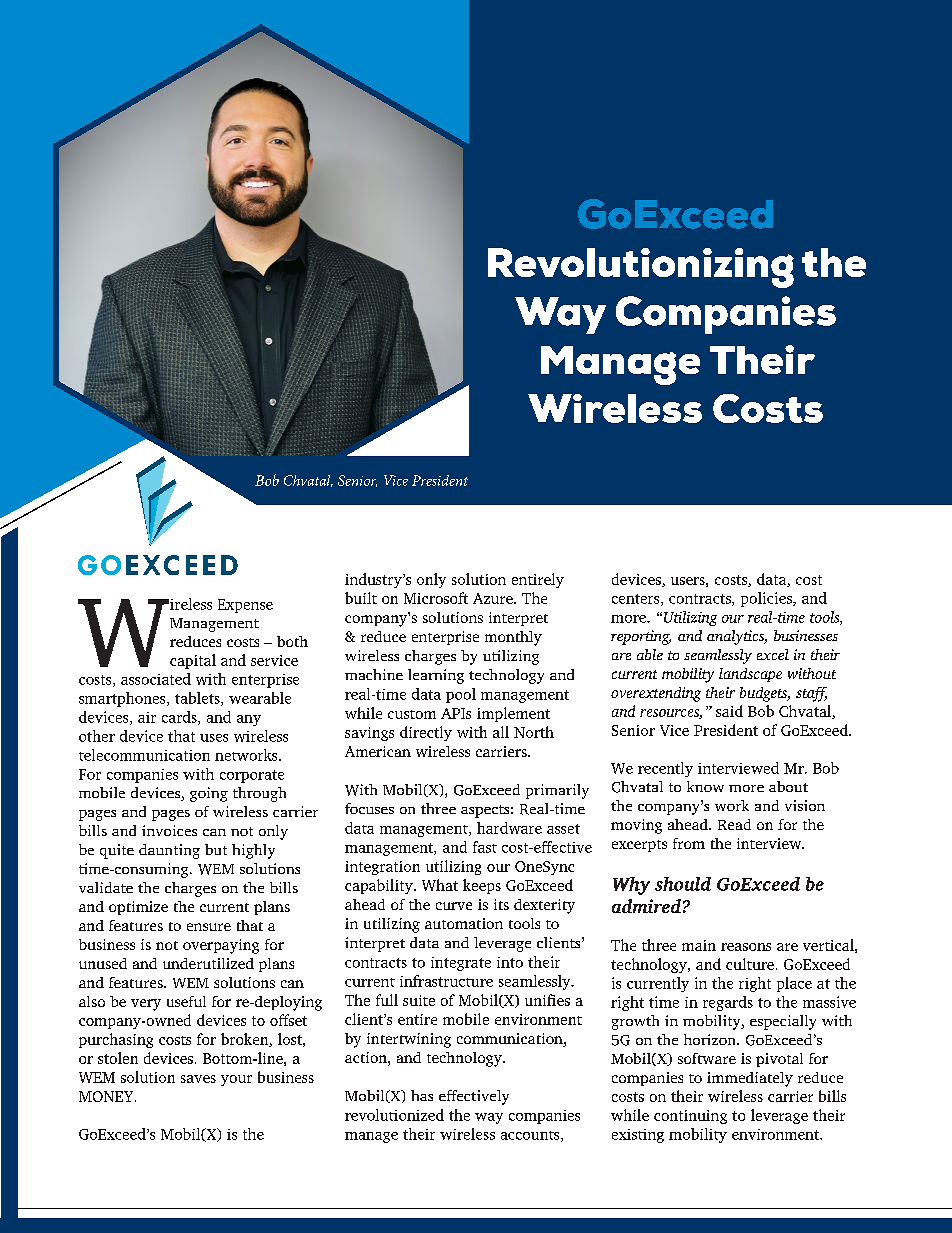 Image resolution: width=952 pixels, height=1233 pixels. What do you see at coordinates (767, 599) in the page?
I see `policies` at bounding box center [767, 599].
